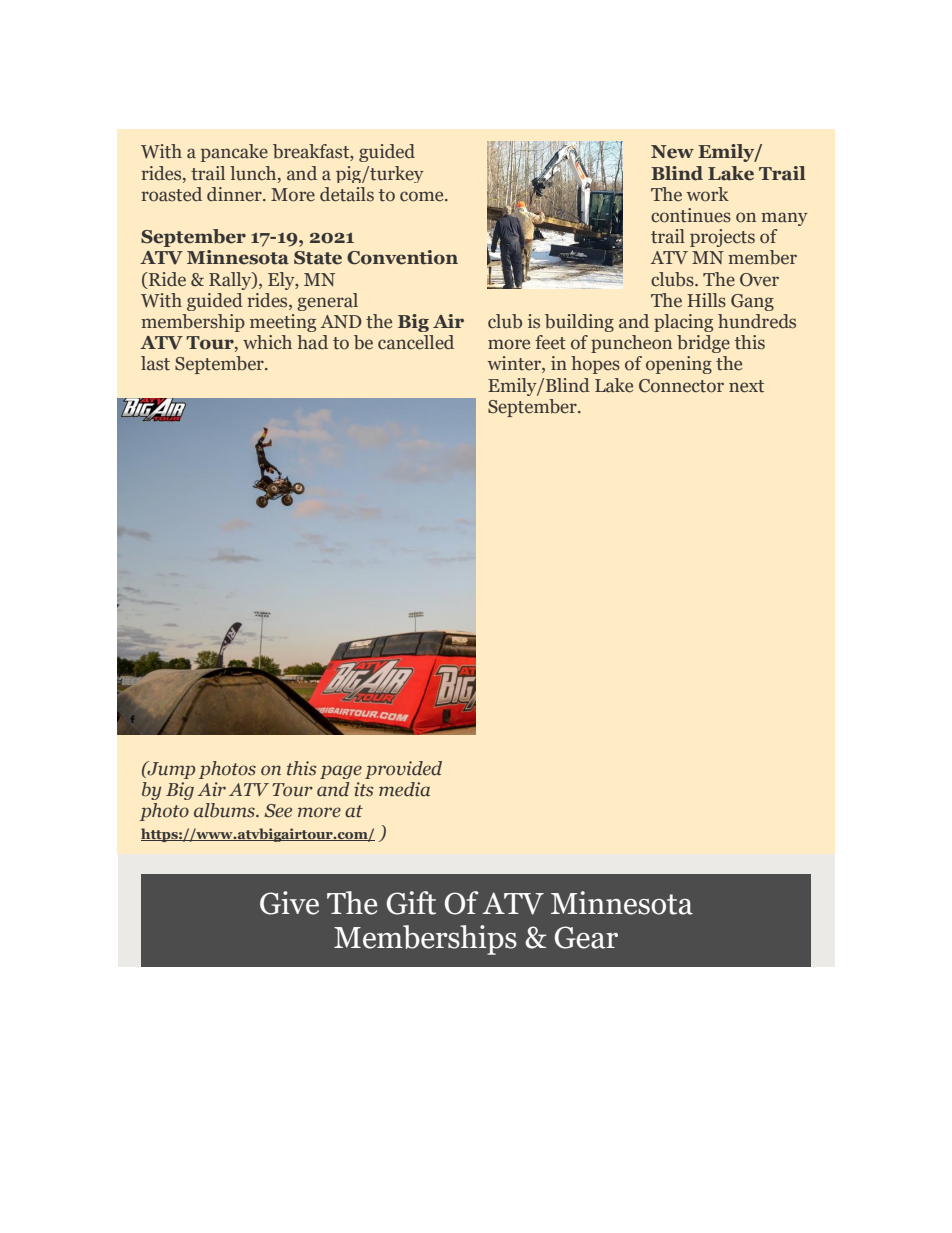 The width and height of the screenshot is (952, 1233). I want to click on Gift, so click(411, 903).
